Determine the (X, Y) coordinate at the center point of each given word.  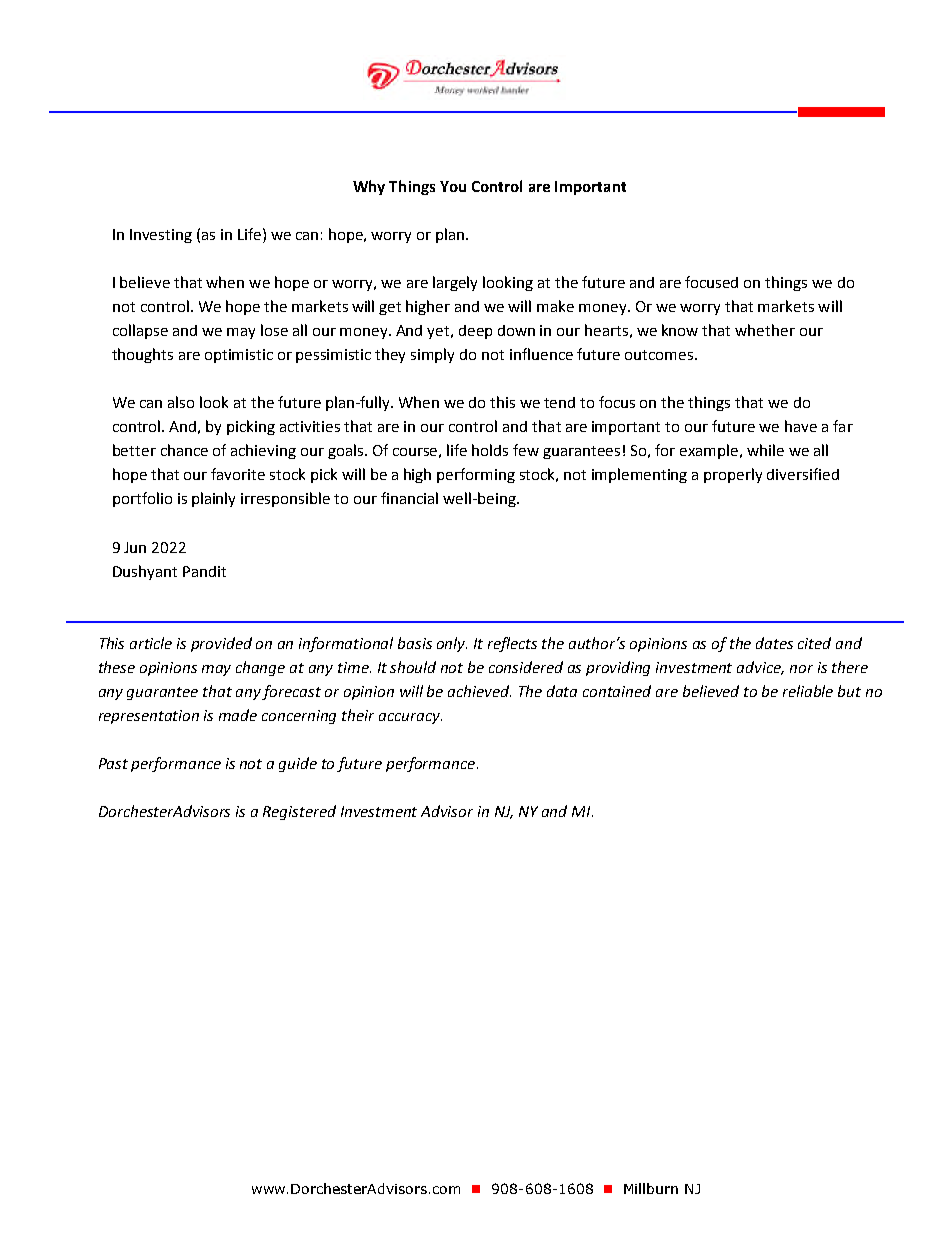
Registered (299, 812)
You (453, 186)
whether (765, 330)
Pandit (204, 571)
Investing (161, 236)
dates (774, 643)
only (452, 644)
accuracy (410, 718)
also (181, 402)
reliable (808, 691)
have (801, 426)
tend (559, 402)
